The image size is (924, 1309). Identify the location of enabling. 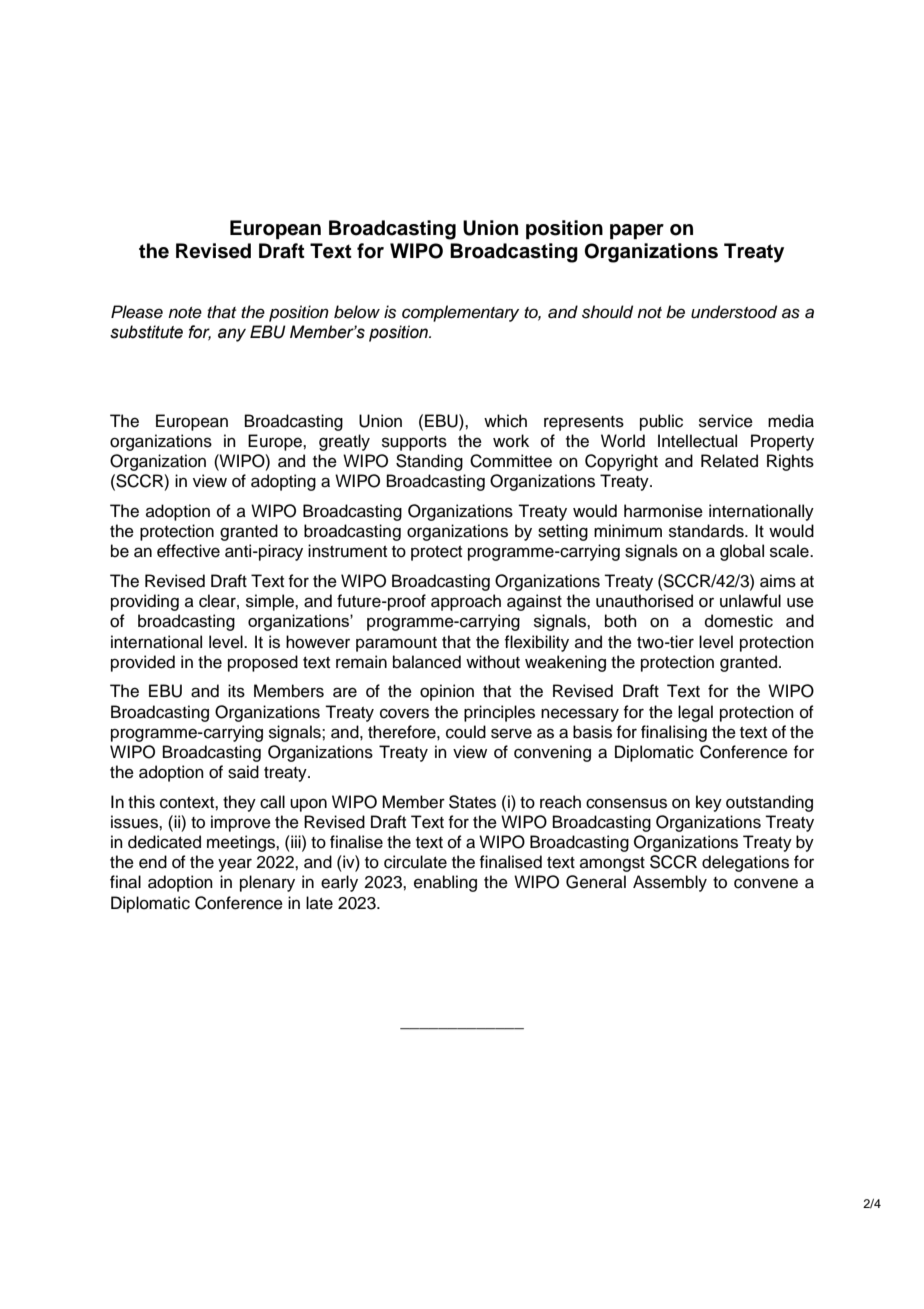
(445, 883).
